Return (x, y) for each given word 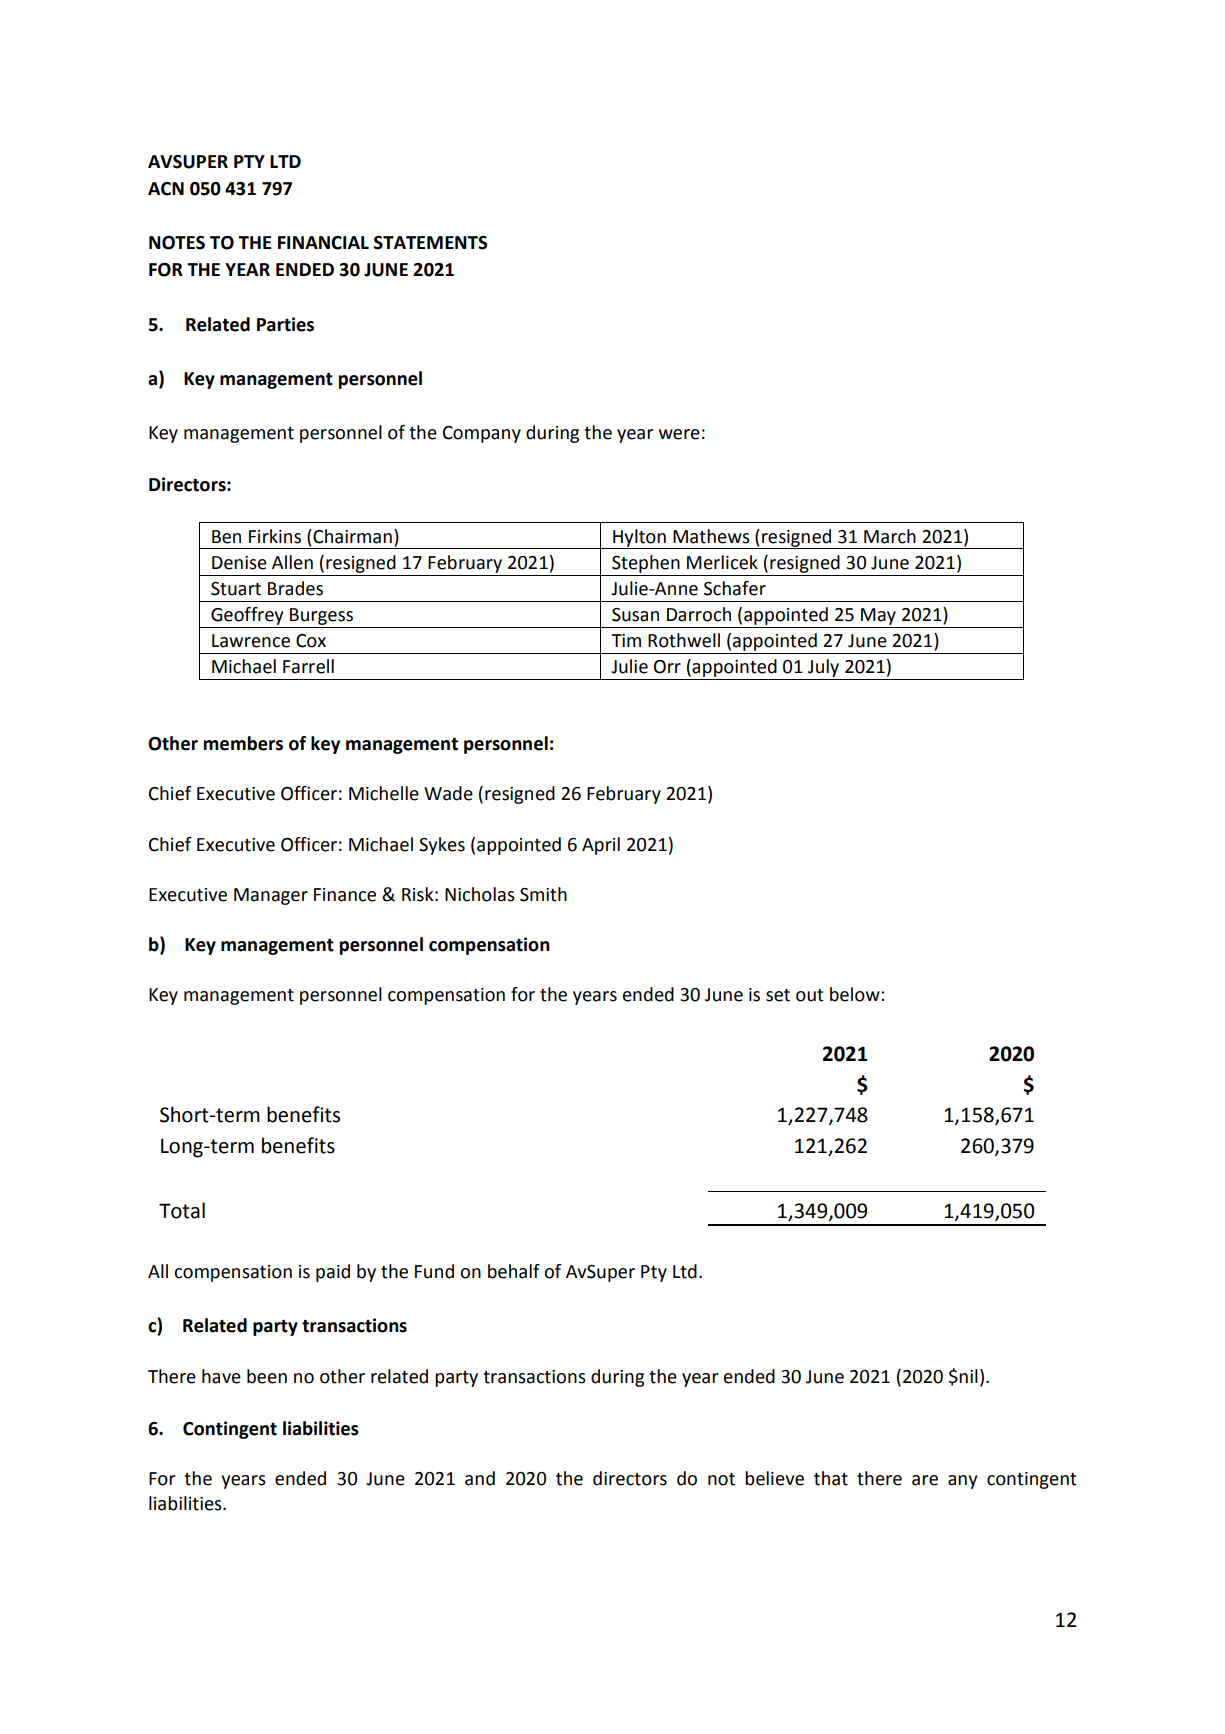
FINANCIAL (323, 243)
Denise (239, 563)
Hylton (639, 539)
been (267, 1376)
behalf (514, 1271)
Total (182, 1210)
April (601, 846)
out (810, 995)
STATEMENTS (430, 243)
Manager (271, 896)
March (890, 536)
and (480, 1478)
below (856, 994)
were (679, 434)
